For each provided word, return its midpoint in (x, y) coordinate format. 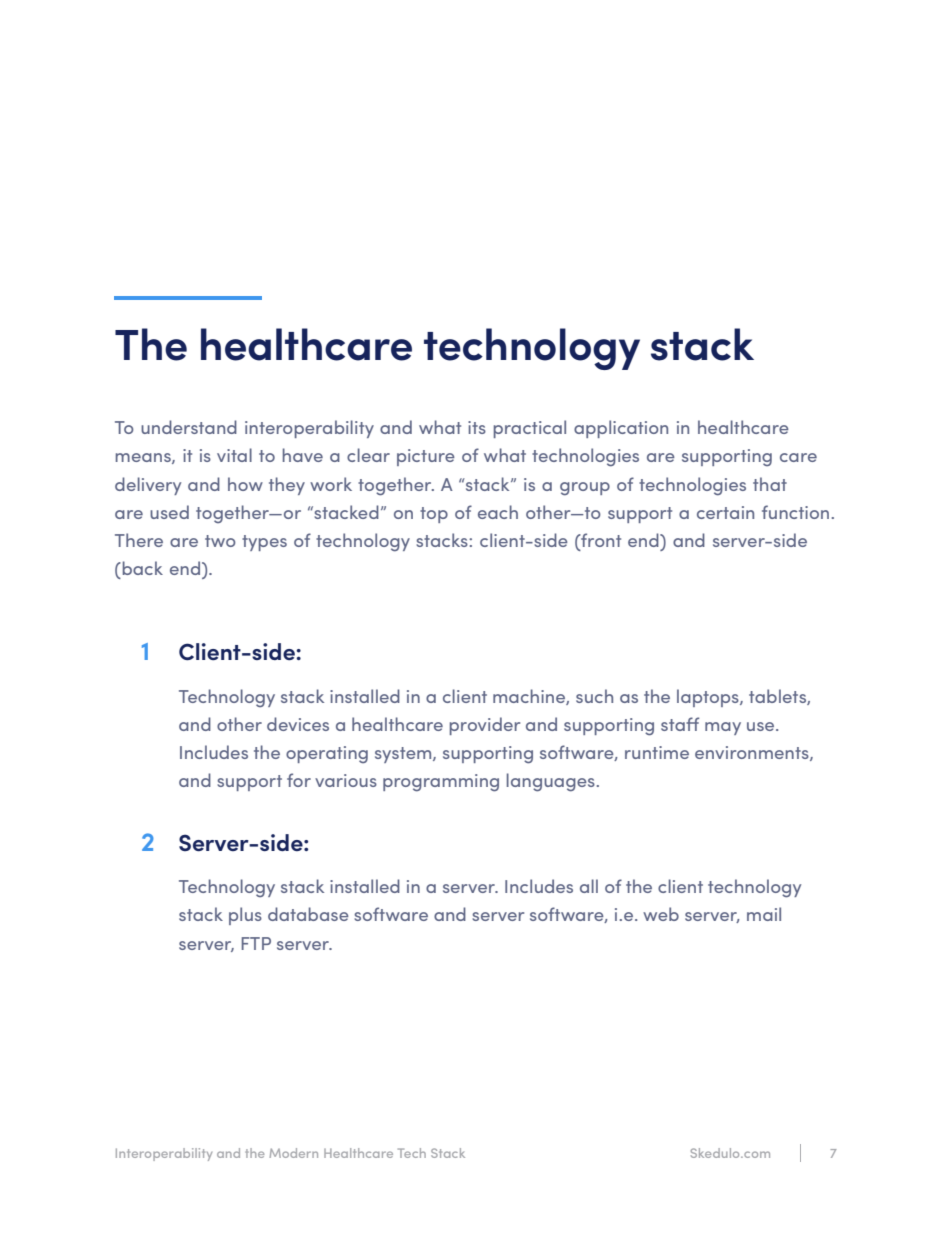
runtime (657, 752)
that (770, 484)
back (141, 568)
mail (764, 914)
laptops (709, 698)
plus (245, 916)
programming (441, 783)
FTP (256, 943)
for (299, 780)
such (594, 696)
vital (234, 455)
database (308, 914)
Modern (293, 1153)
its (477, 427)
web (661, 914)
